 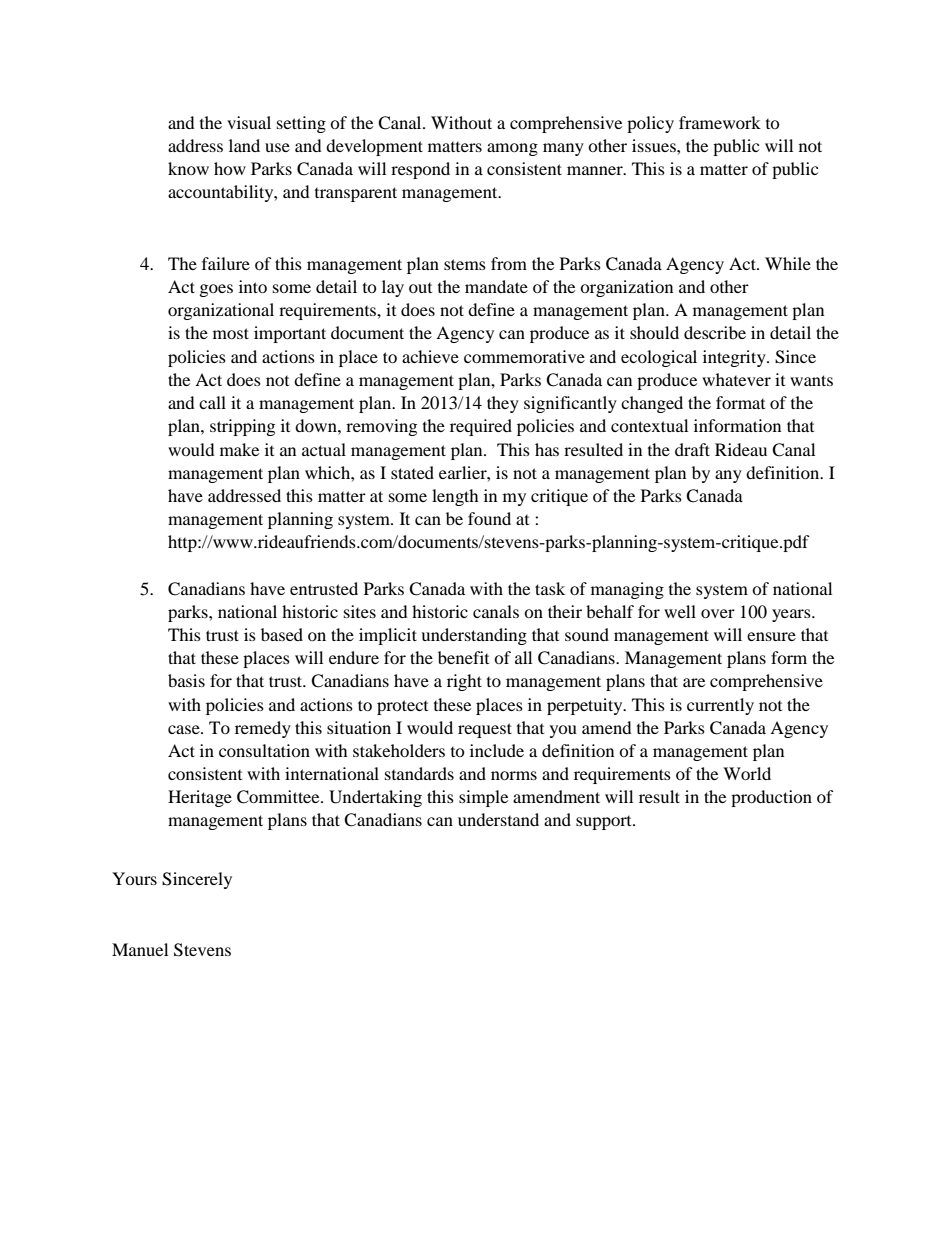 What do you see at coordinates (463, 657) in the page?
I see `benefit` at bounding box center [463, 657].
